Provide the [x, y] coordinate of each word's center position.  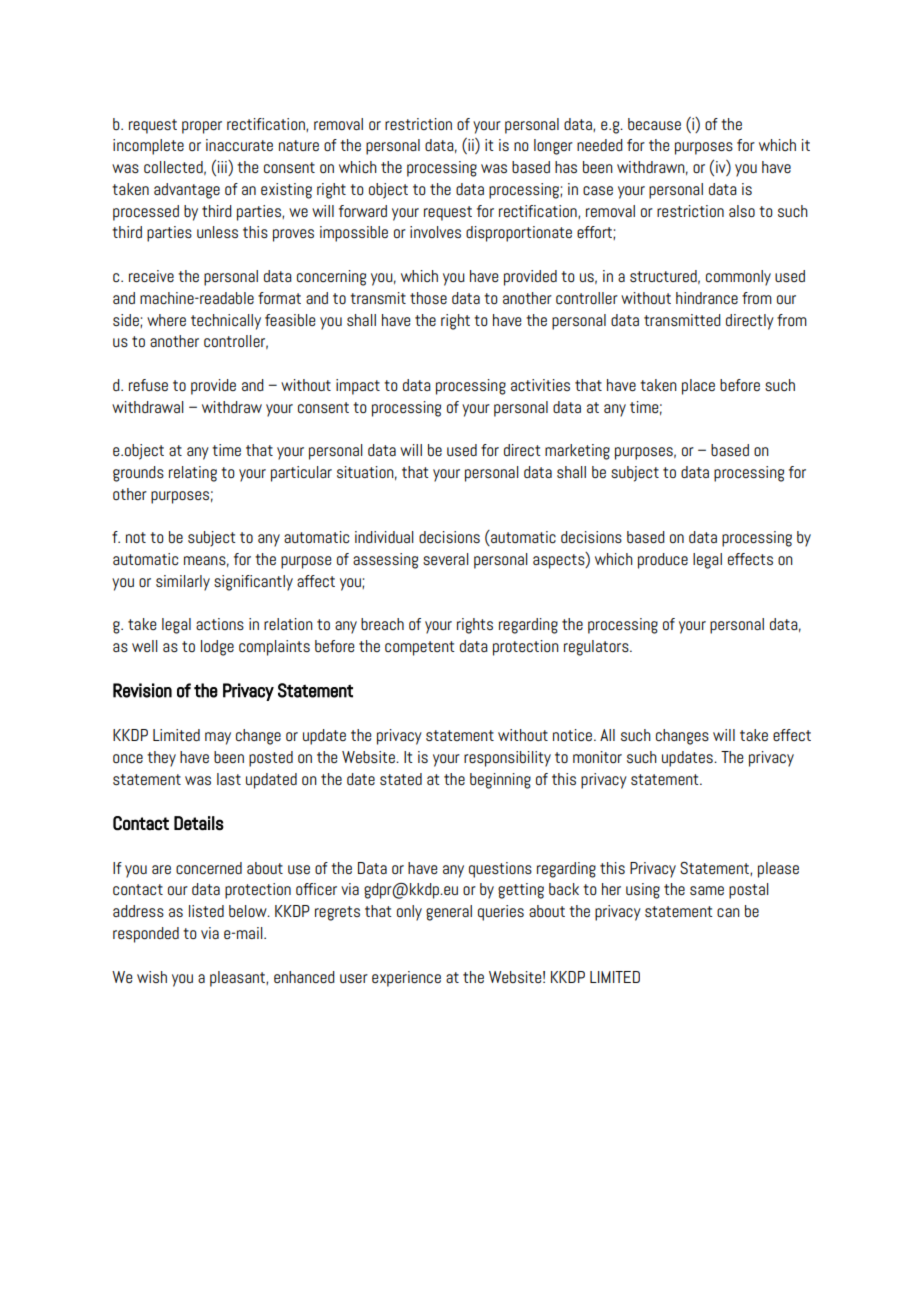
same [707, 890]
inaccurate [239, 145]
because [654, 124]
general [449, 913]
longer [553, 147]
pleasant [238, 979]
